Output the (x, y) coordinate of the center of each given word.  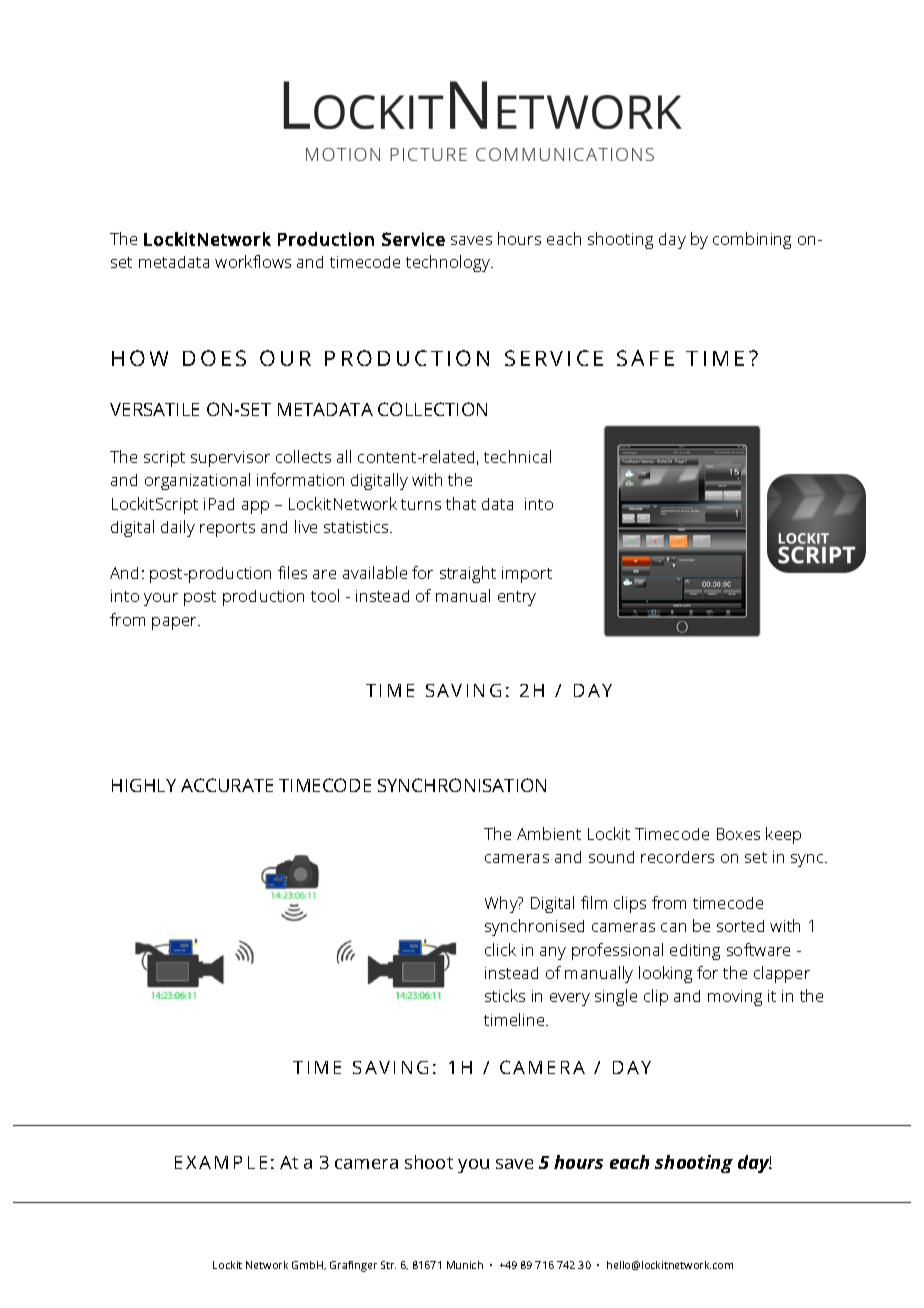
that (461, 503)
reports (227, 529)
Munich (465, 1265)
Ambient (549, 833)
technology (449, 263)
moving (735, 998)
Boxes (738, 834)
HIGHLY (144, 785)
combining (752, 240)
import (527, 575)
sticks (505, 995)
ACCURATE (227, 785)
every (570, 999)
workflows (253, 261)
